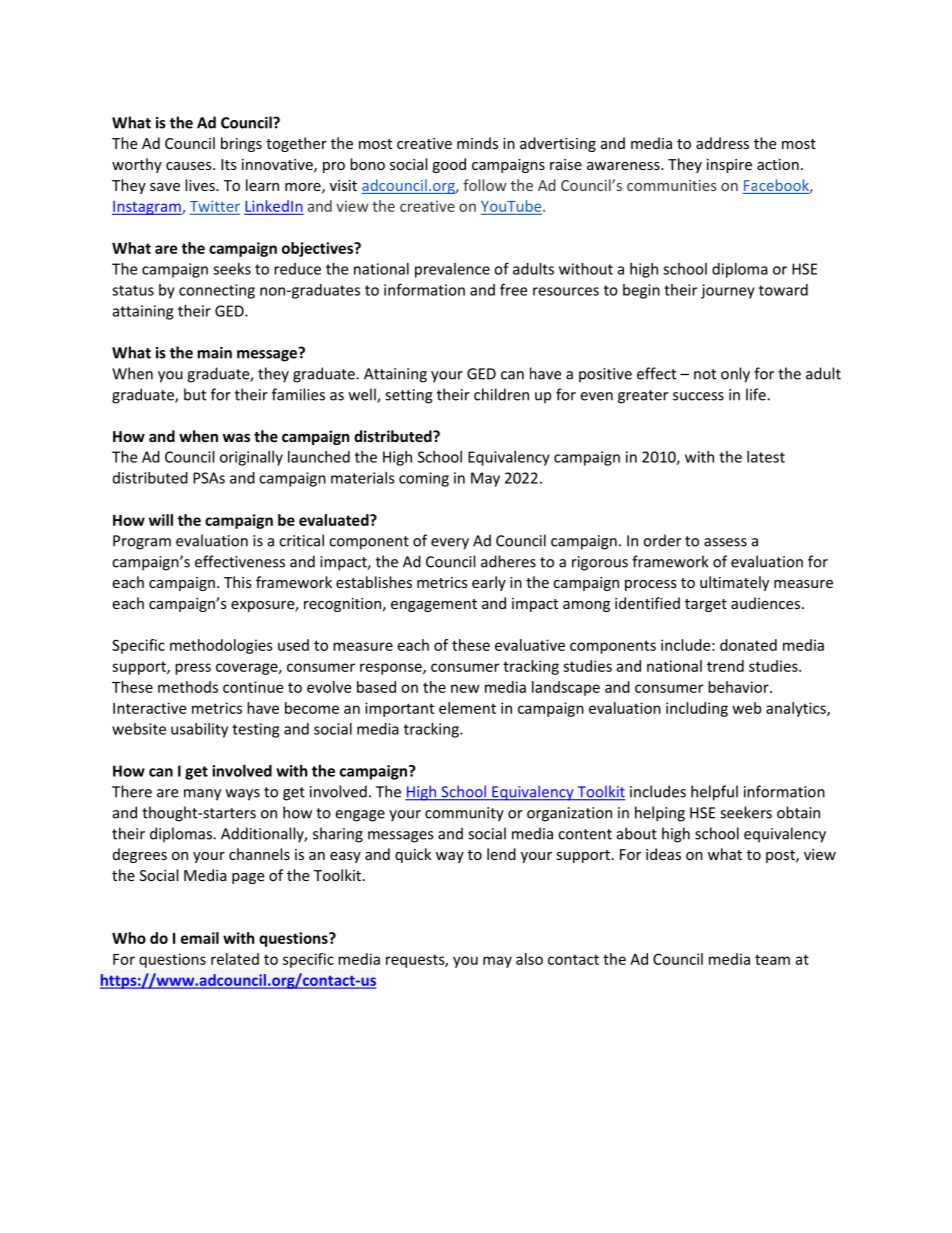 Image resolution: width=952 pixels, height=1233 pixels. Describe the element at coordinates (238, 582) in the image. I see `This` at that location.
